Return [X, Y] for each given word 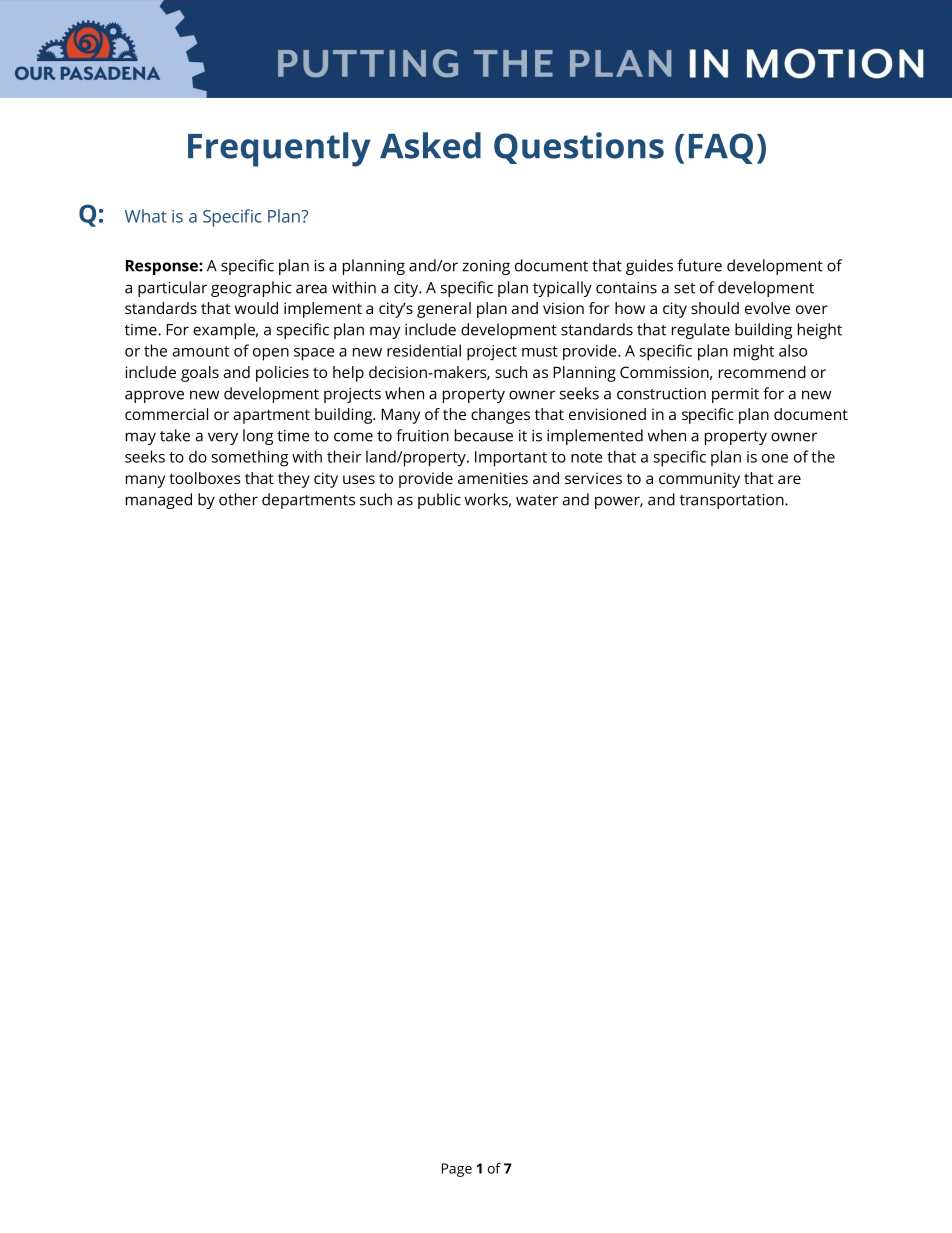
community [699, 480]
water [537, 500]
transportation [733, 501]
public [439, 501]
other [238, 499]
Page [457, 1170]
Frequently [279, 149]
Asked [430, 145]
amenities [493, 478]
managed [159, 501]
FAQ [721, 148]
